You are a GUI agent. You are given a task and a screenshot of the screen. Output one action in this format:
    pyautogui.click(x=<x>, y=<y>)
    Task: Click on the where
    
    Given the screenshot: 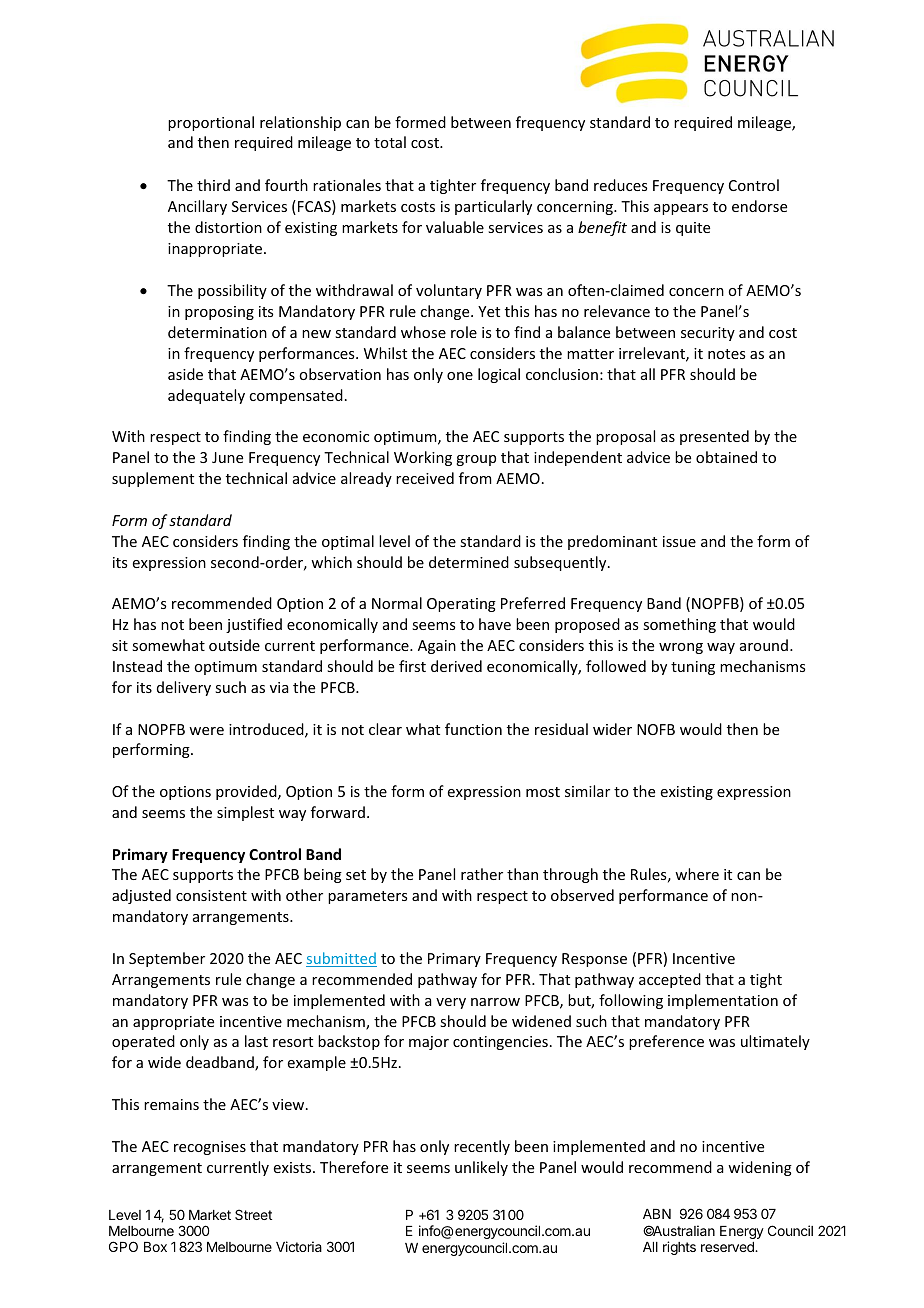 What is the action you would take?
    pyautogui.click(x=697, y=874)
